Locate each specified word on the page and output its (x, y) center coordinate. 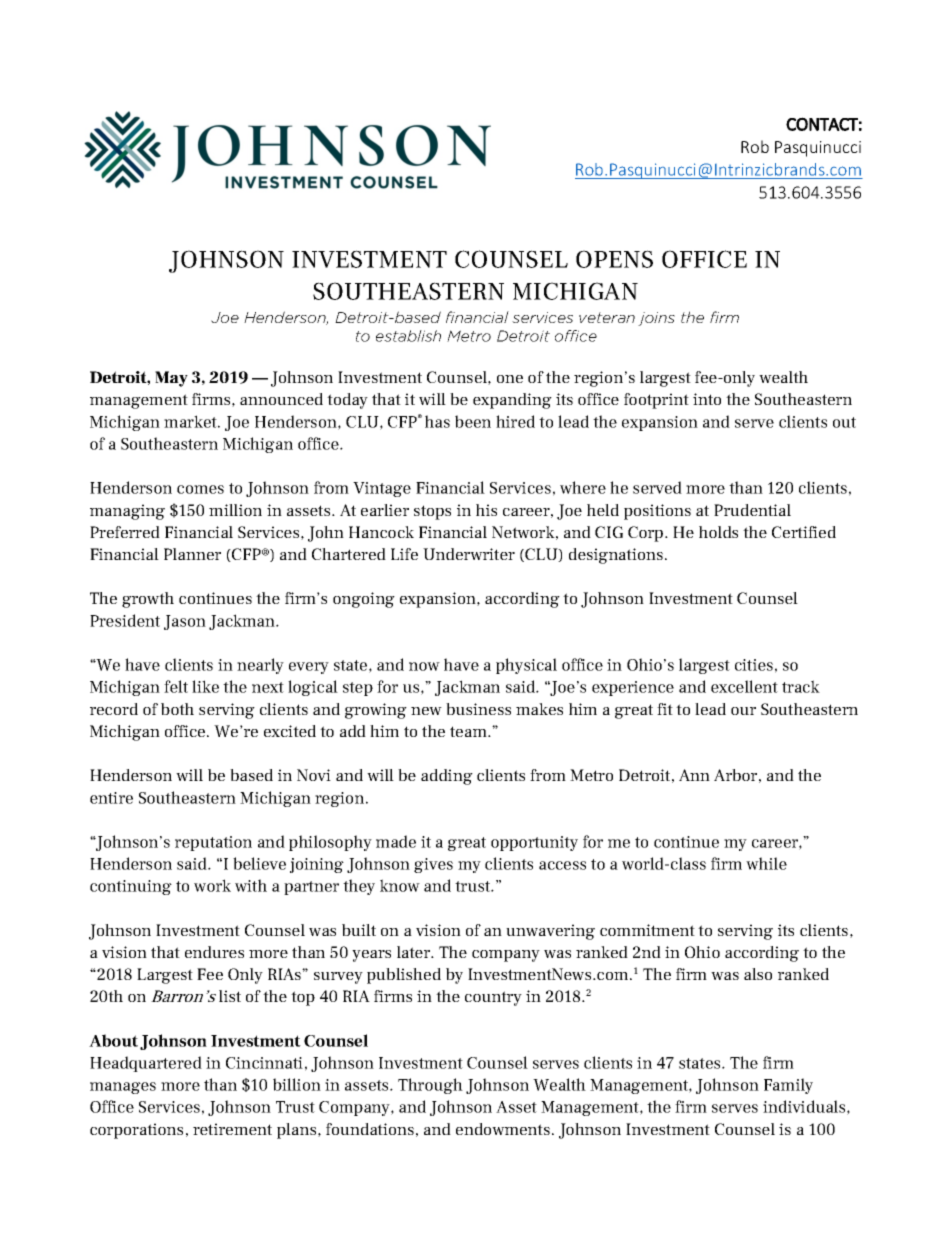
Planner (192, 554)
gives (433, 865)
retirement (232, 1129)
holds (718, 532)
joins (656, 319)
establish (408, 336)
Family (788, 1086)
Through (430, 1086)
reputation (213, 843)
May (171, 379)
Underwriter (469, 554)
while (766, 863)
